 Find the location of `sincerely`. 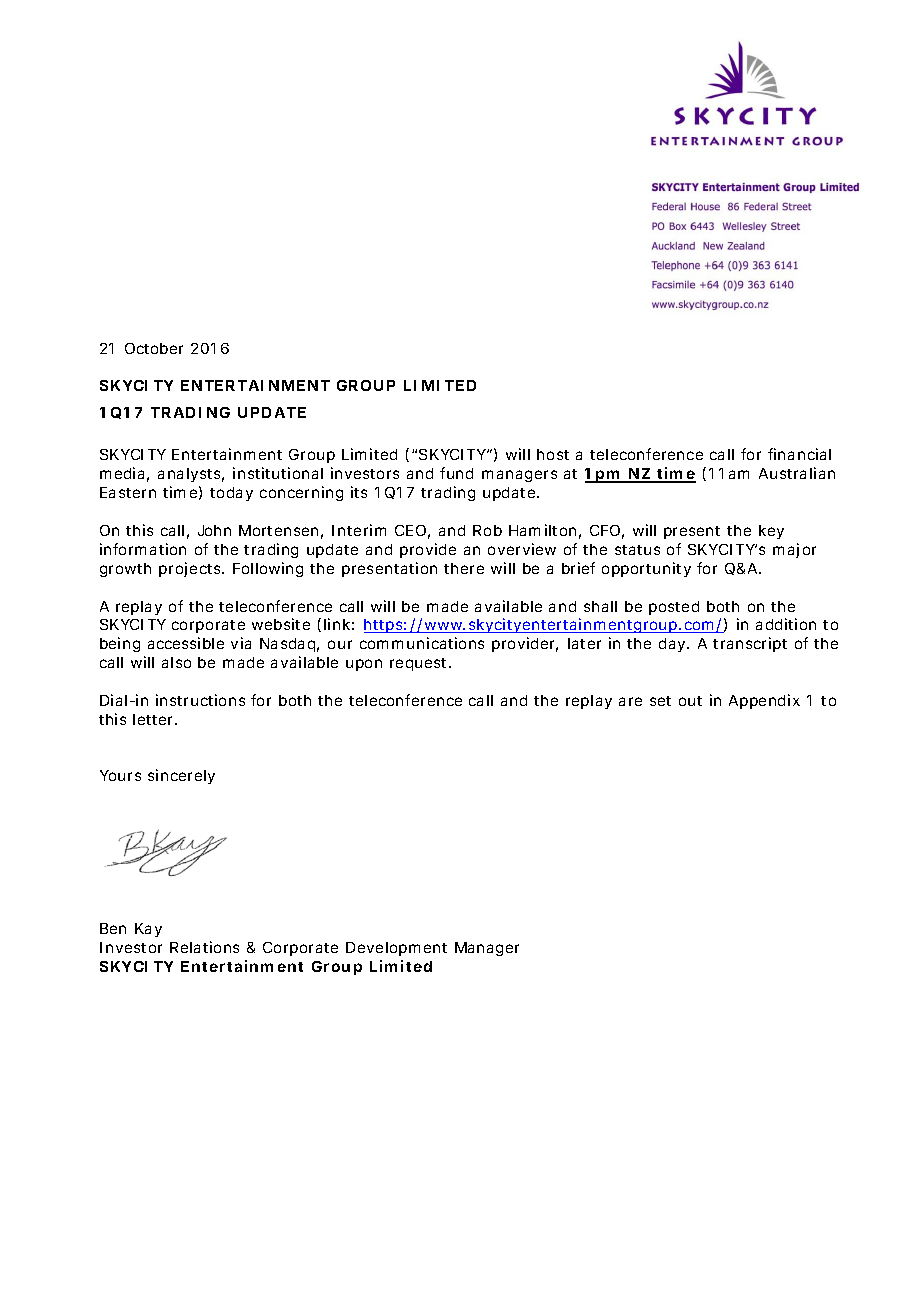

sincerely is located at coordinates (181, 776).
